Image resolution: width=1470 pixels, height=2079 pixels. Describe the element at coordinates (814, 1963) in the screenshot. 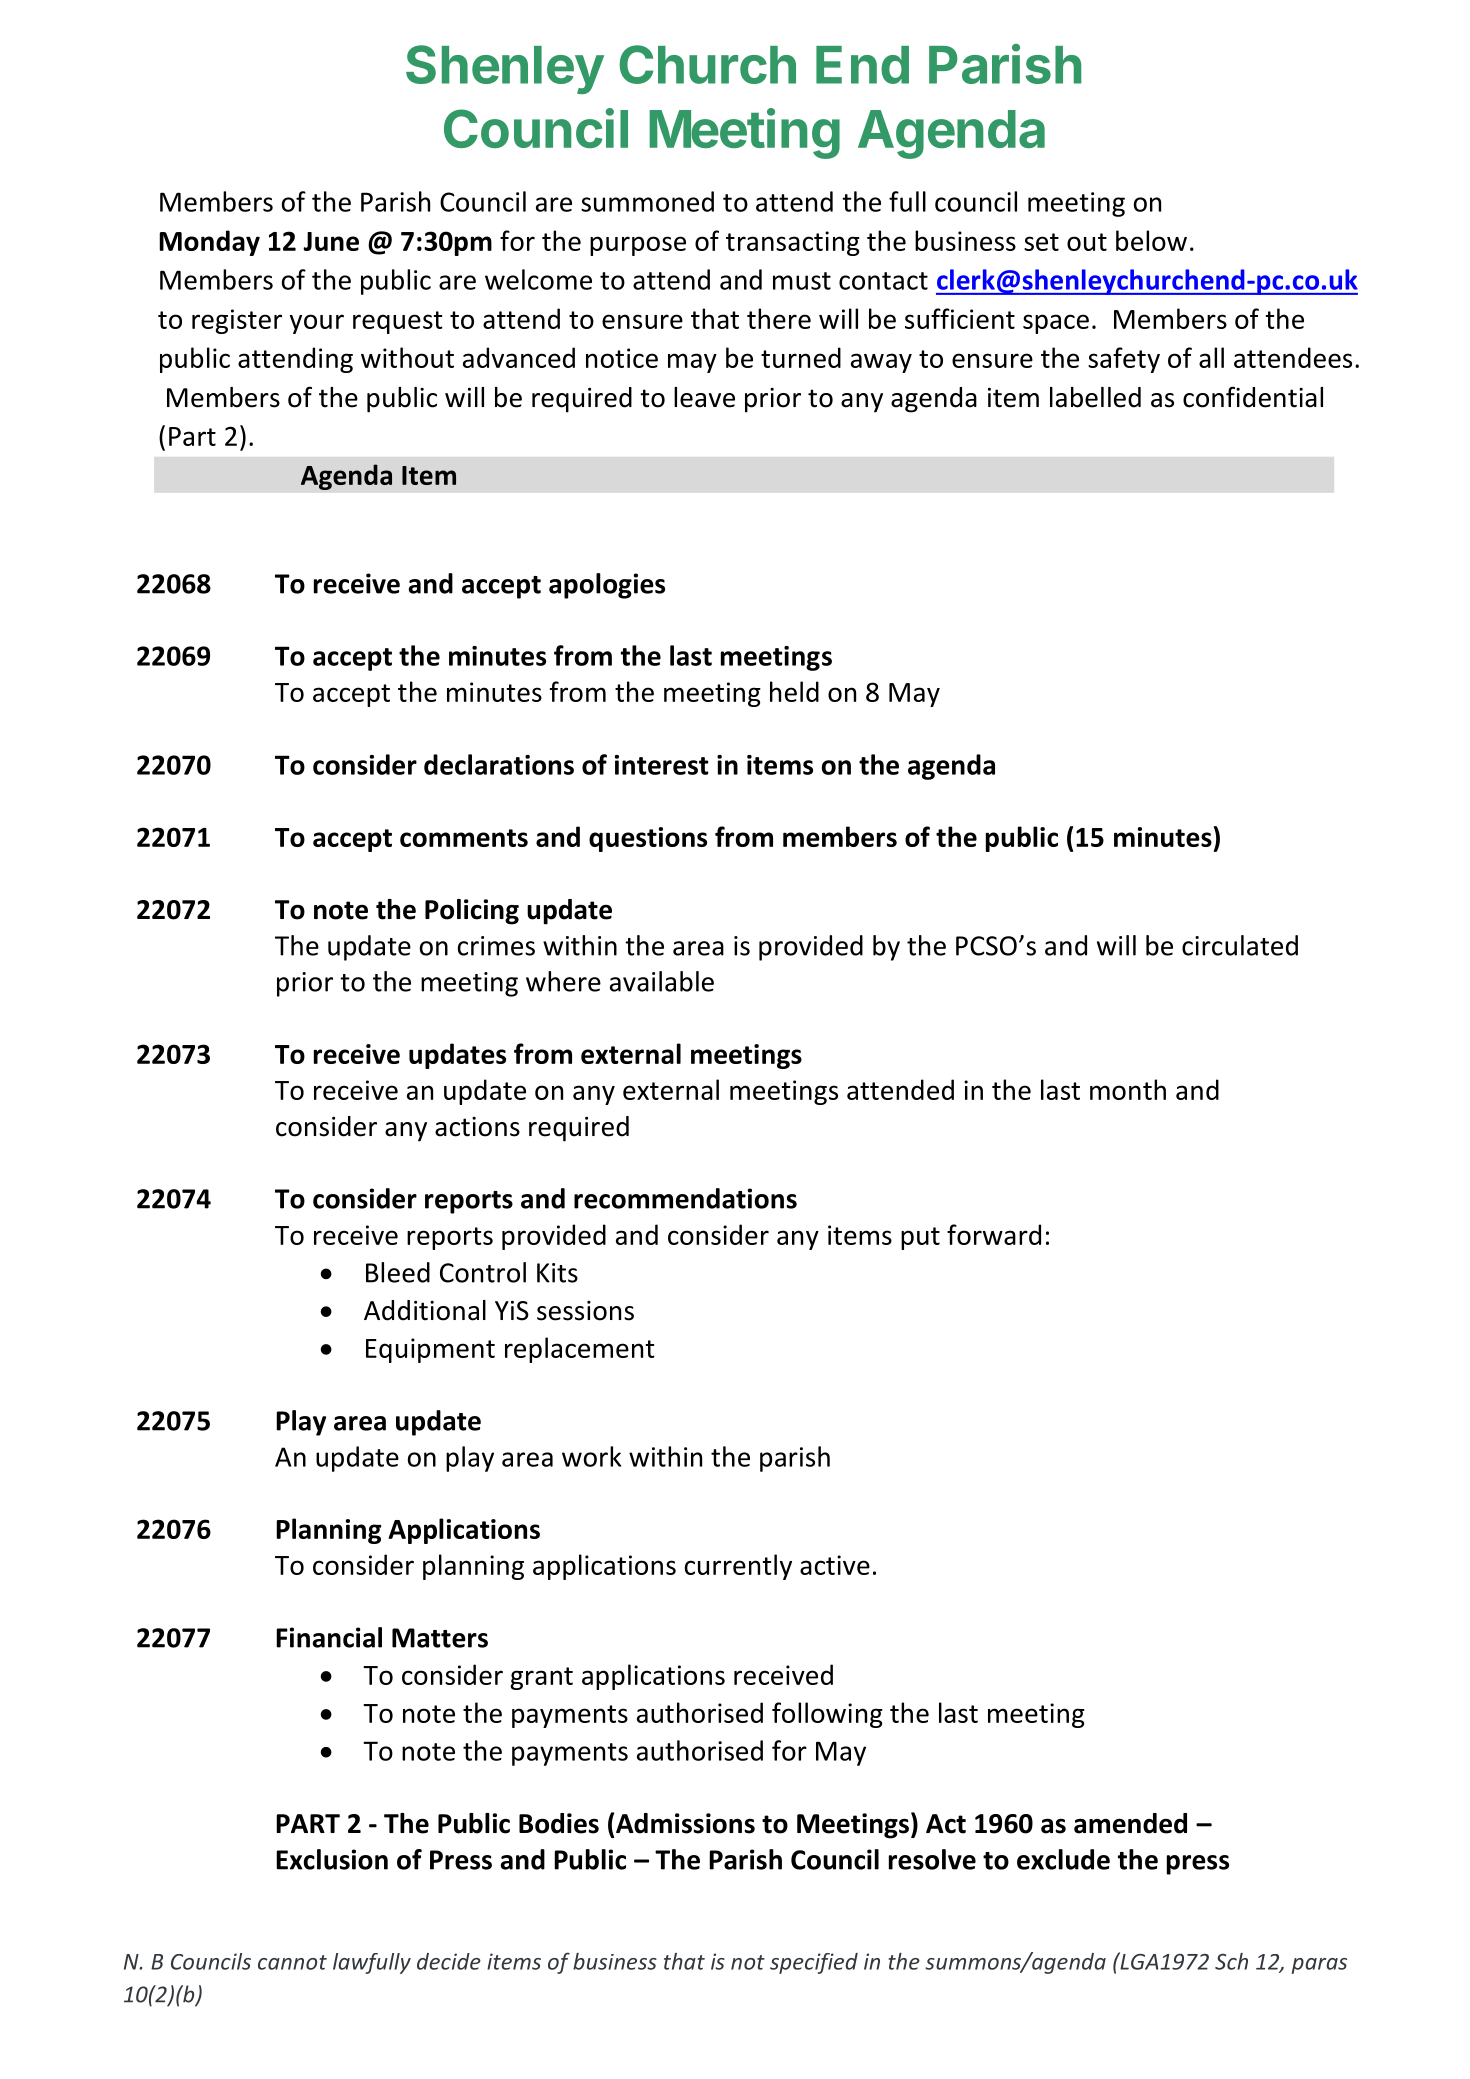

I see `specified` at that location.
